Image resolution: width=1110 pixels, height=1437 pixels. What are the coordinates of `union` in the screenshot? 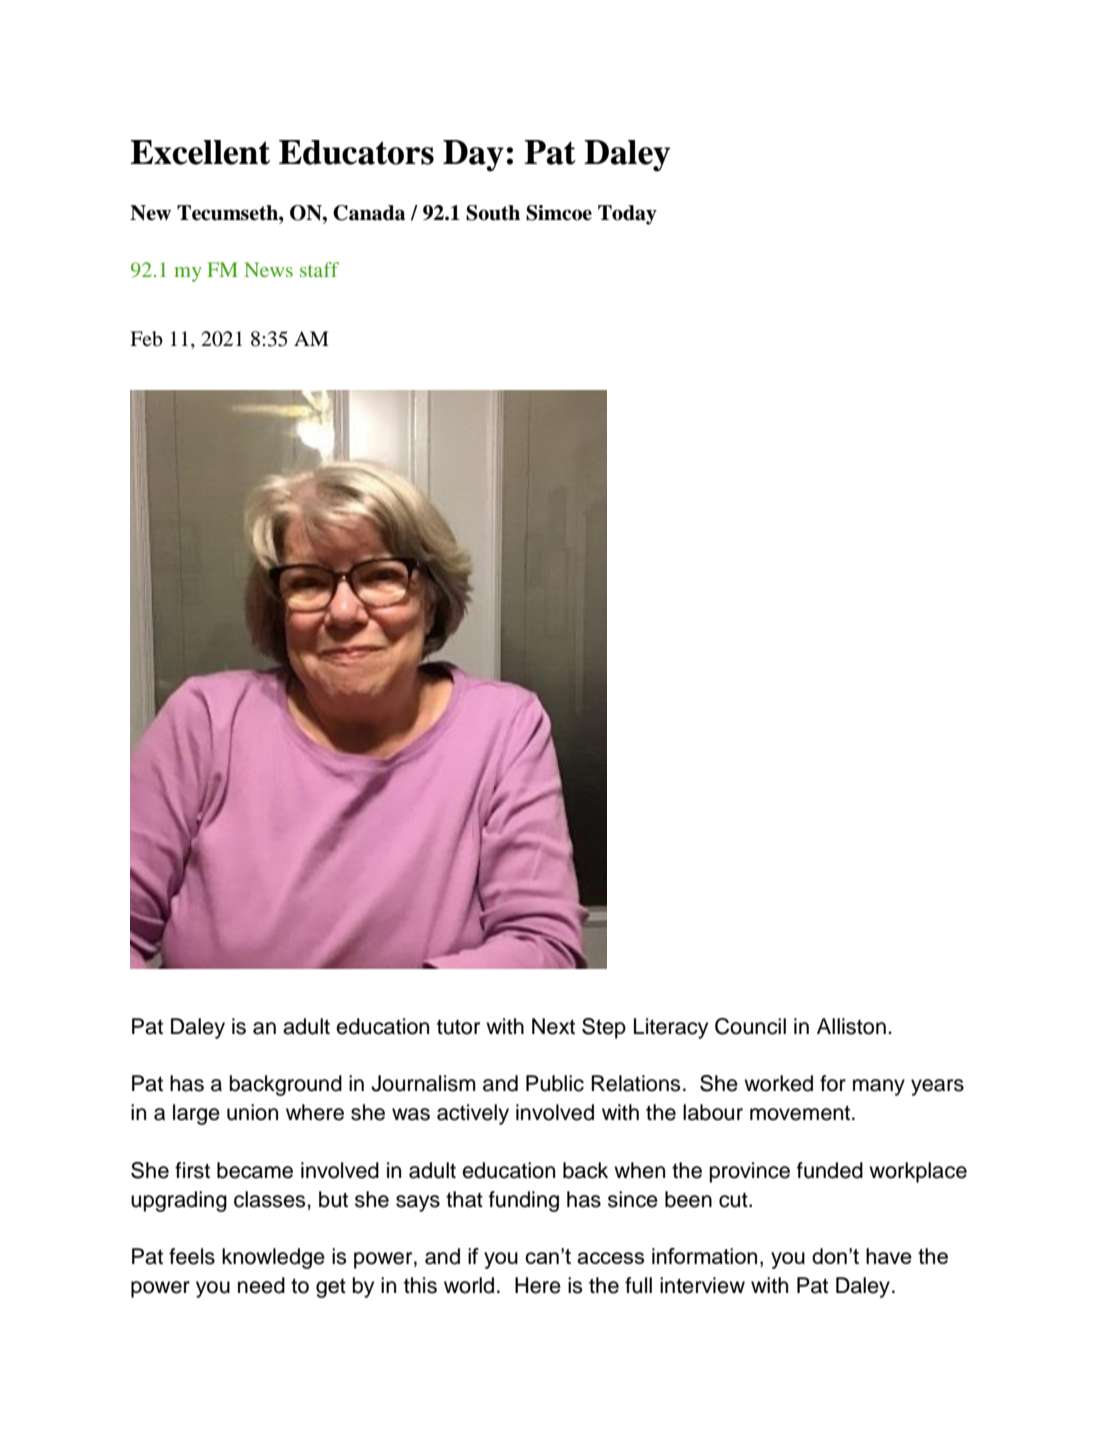 It's located at (252, 1112).
